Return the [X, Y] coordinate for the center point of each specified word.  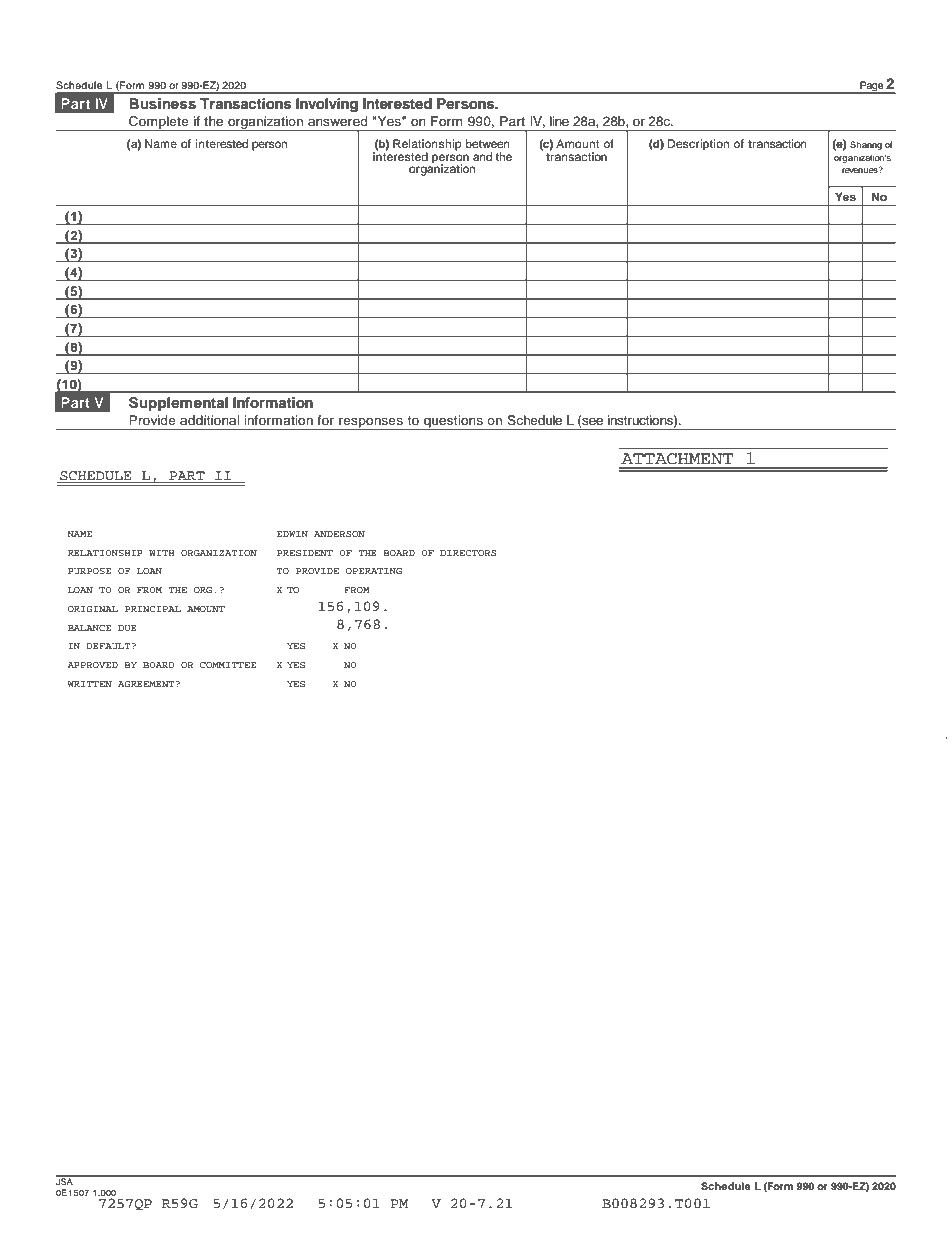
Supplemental [178, 404]
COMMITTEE [228, 665]
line [559, 121]
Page [871, 87]
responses [371, 423]
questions [453, 422]
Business [162, 103]
